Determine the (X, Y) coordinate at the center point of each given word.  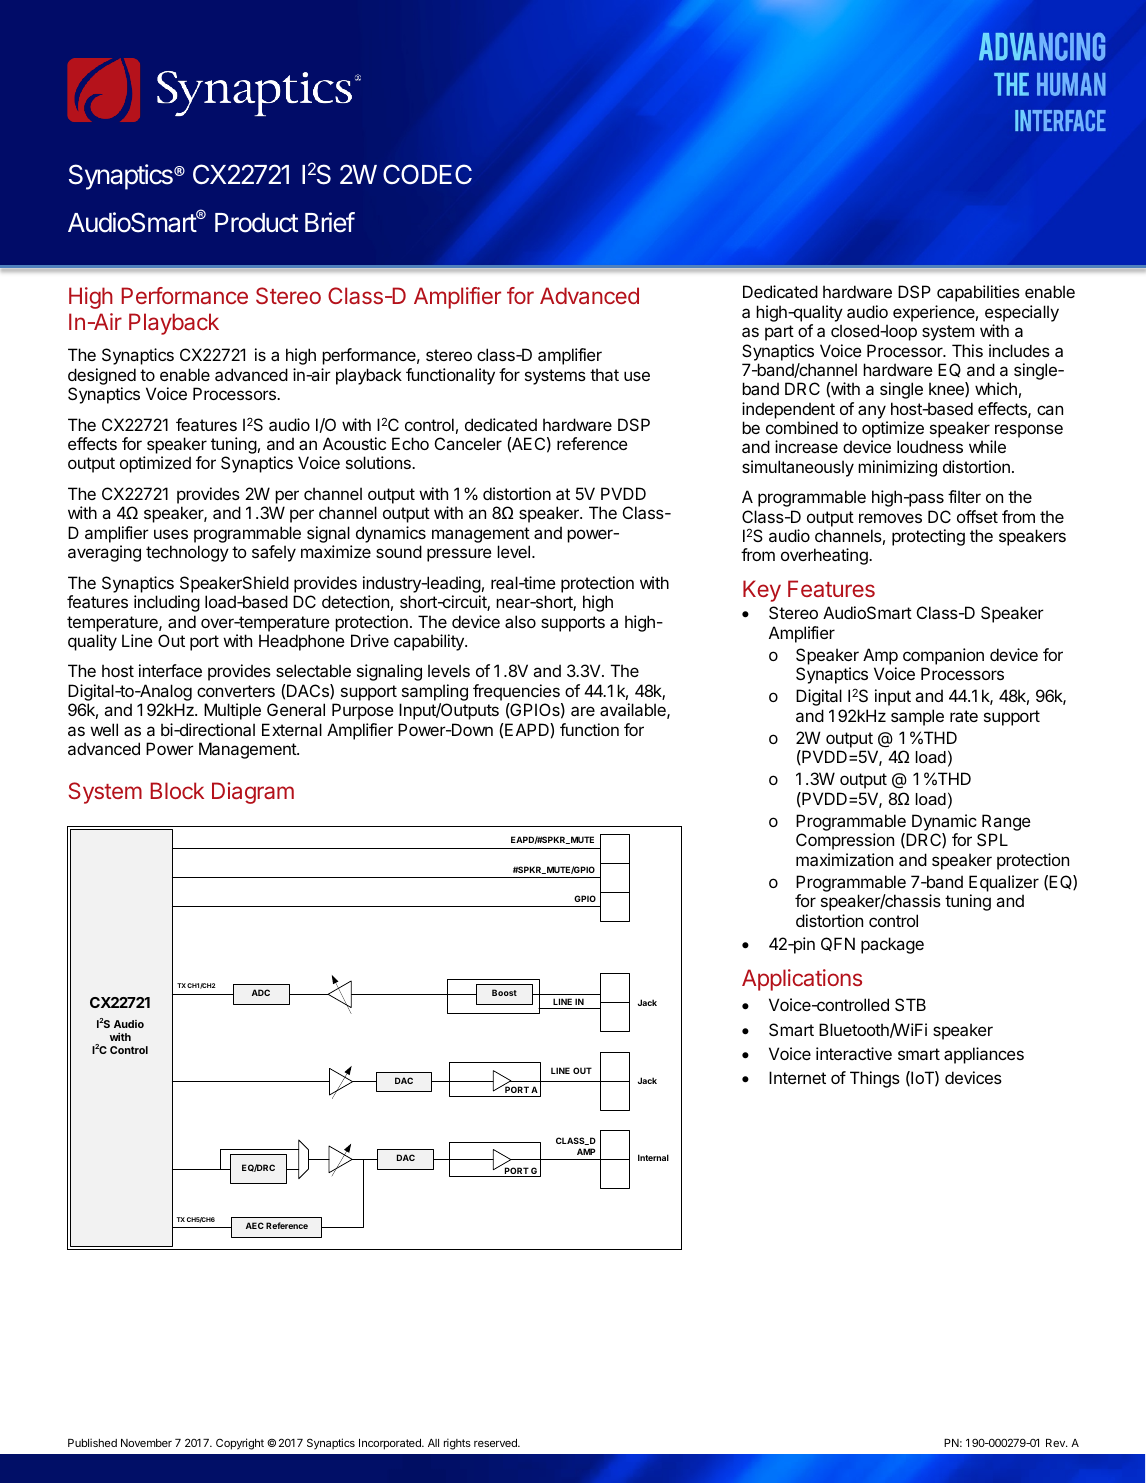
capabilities (978, 293)
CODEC (427, 174)
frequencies (516, 692)
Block (177, 790)
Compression (845, 841)
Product (256, 223)
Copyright (240, 1444)
